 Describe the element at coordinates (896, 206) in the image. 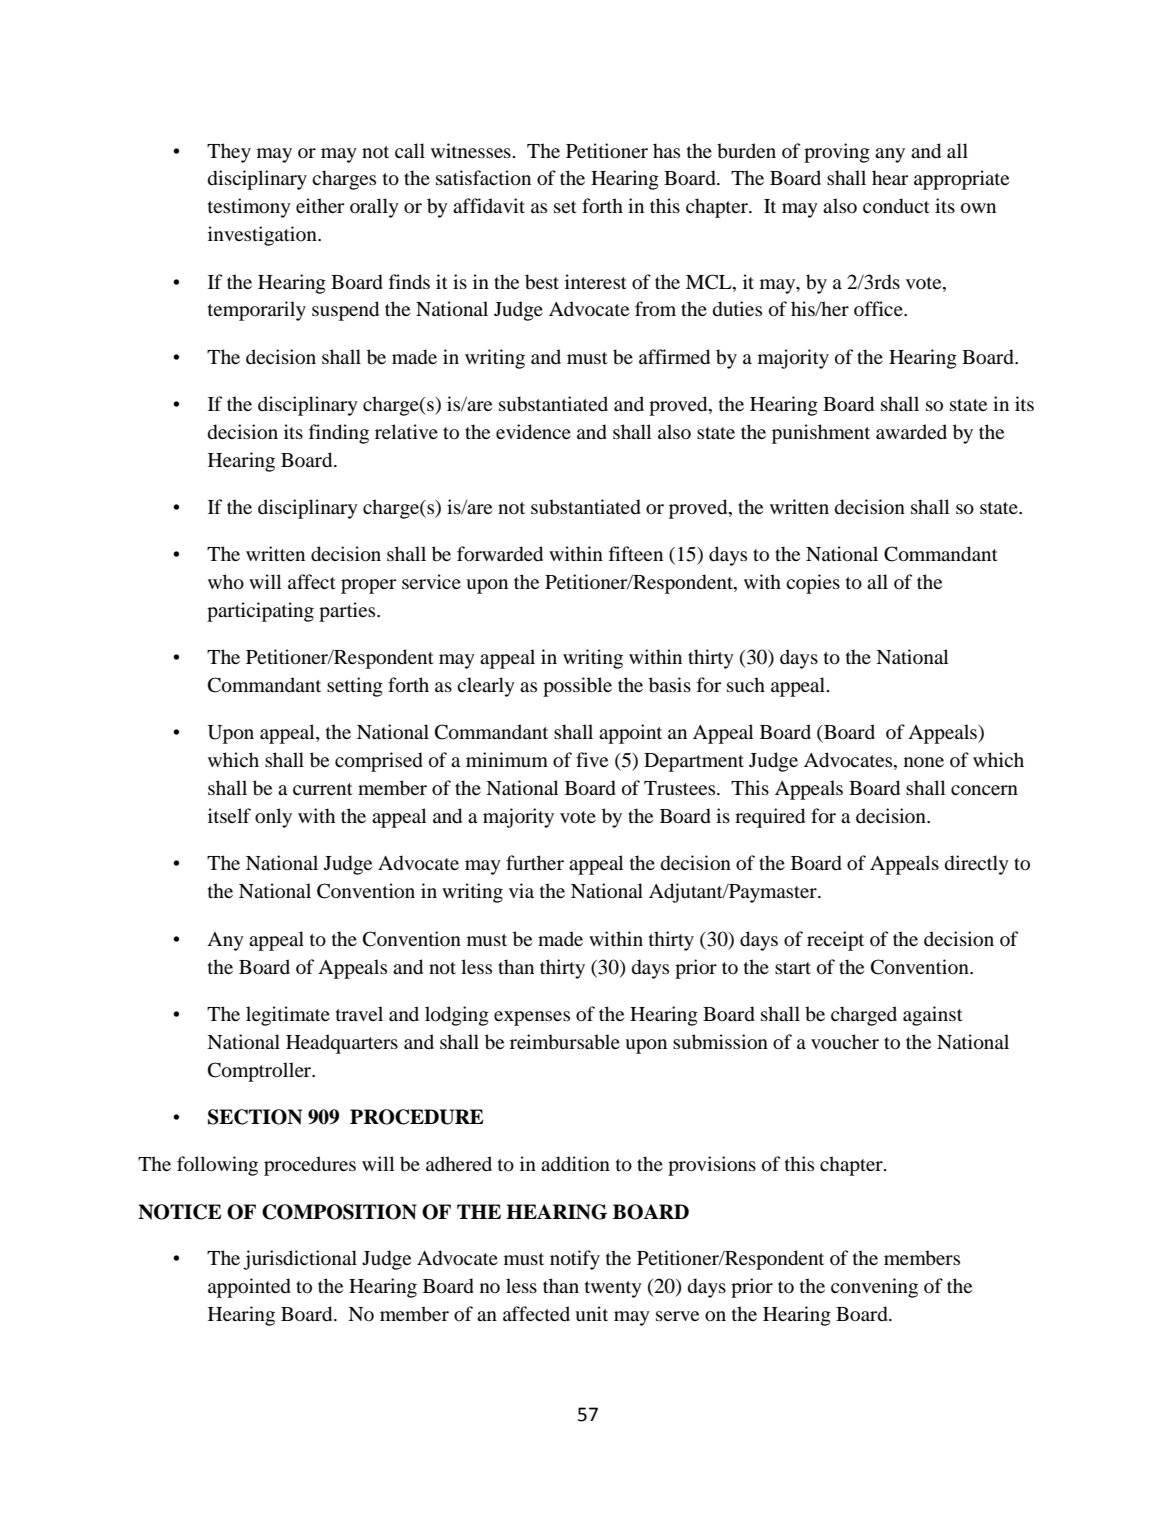

I see `conduct` at that location.
